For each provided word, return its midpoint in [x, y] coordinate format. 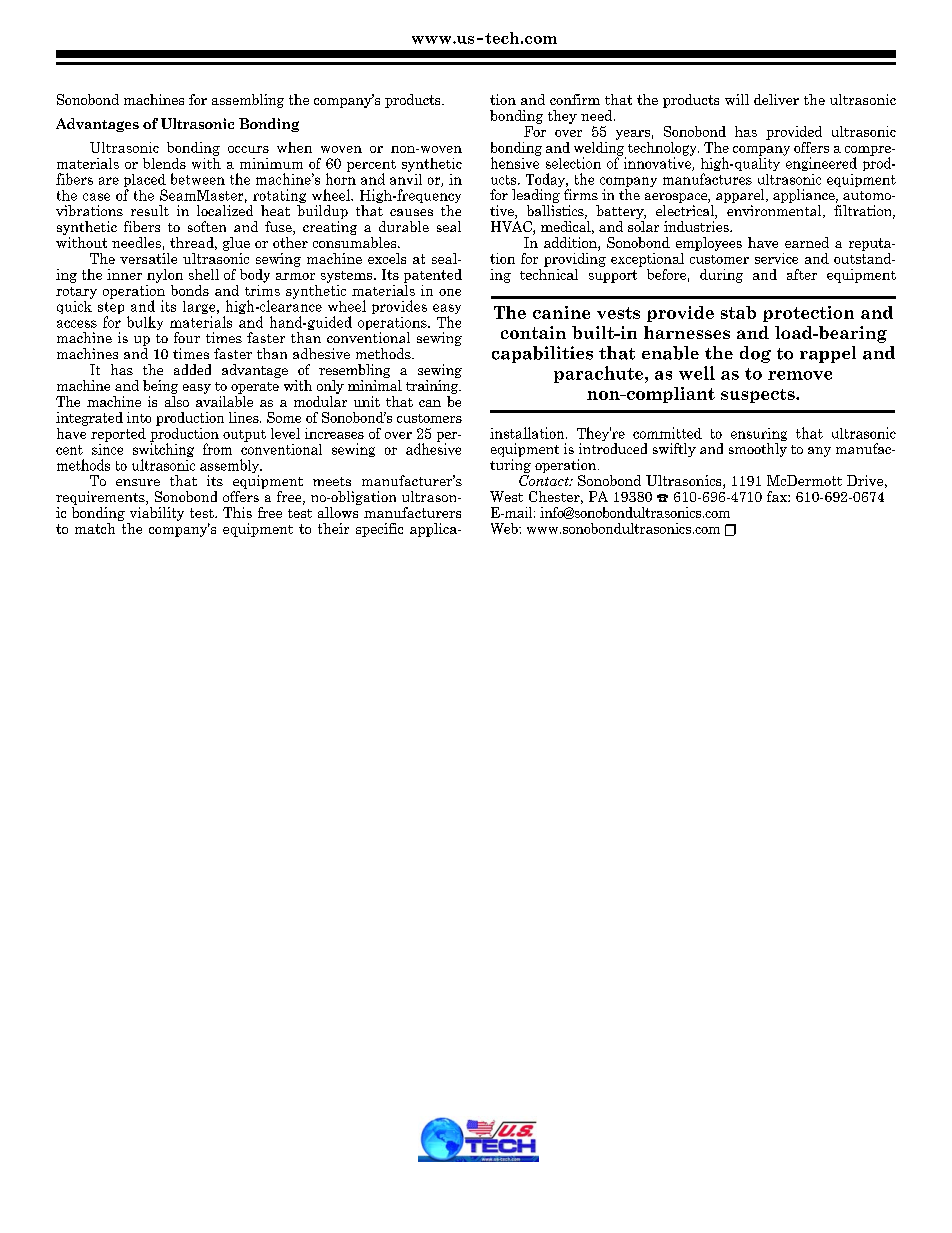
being [160, 387]
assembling [248, 101]
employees [709, 244]
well [697, 373]
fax [778, 496]
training [433, 387]
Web [505, 528]
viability [157, 514]
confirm [575, 99]
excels [387, 258]
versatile [148, 258]
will [737, 99]
